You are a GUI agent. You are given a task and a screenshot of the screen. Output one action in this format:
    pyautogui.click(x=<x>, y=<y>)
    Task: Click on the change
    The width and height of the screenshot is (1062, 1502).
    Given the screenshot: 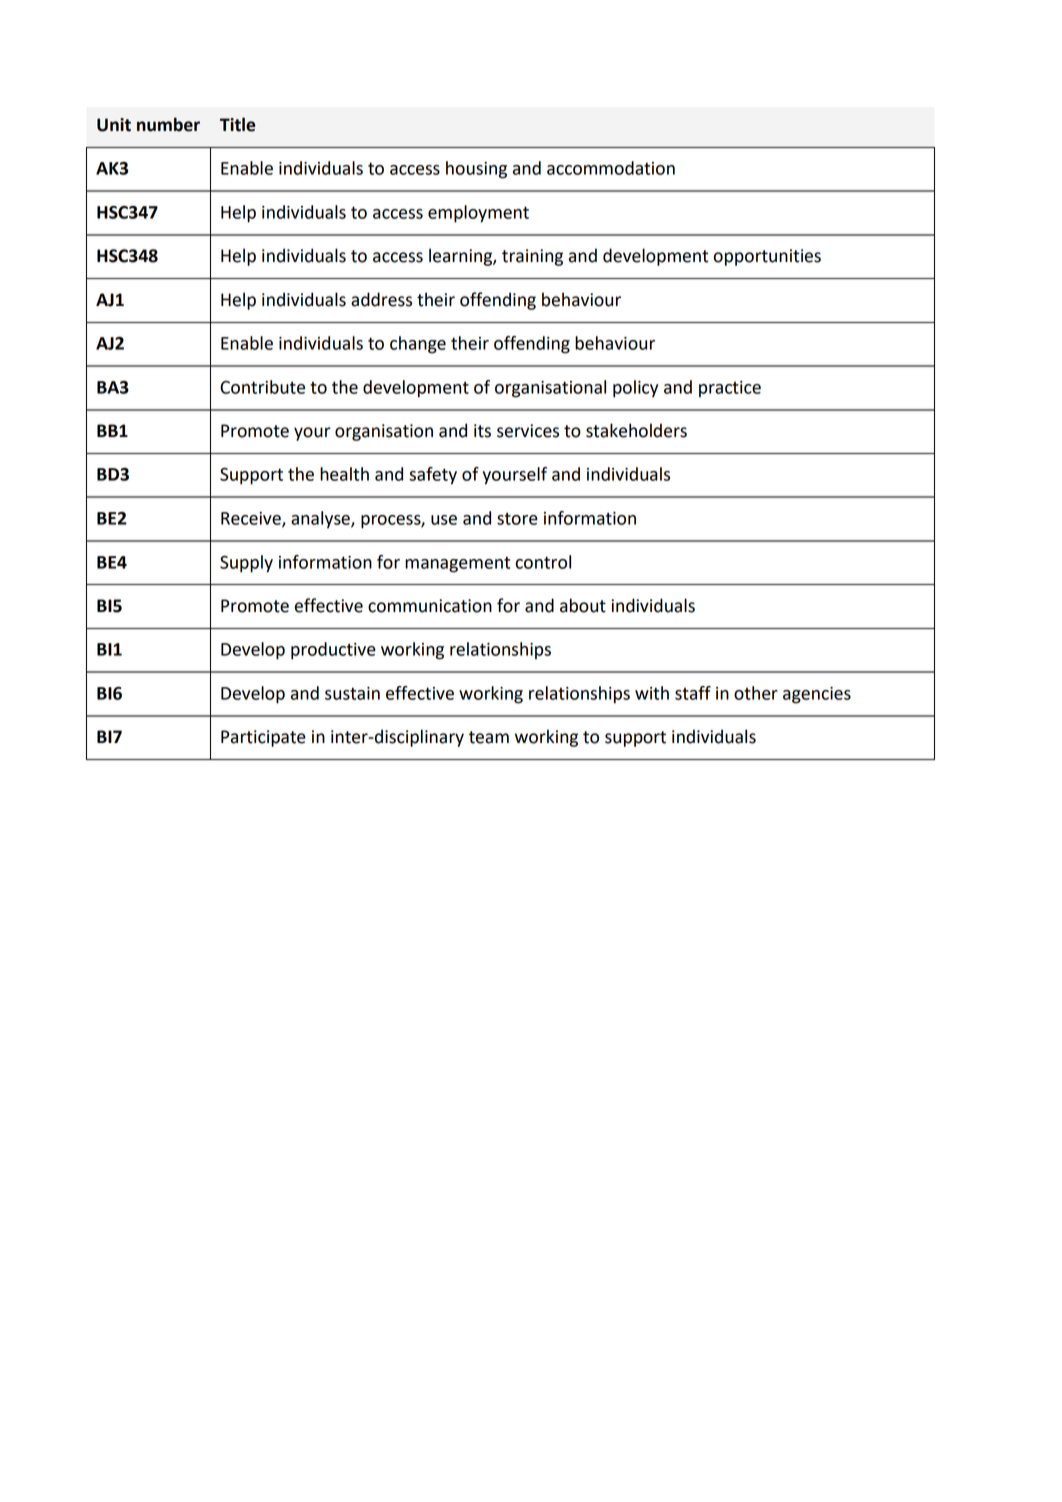 What is the action you would take?
    pyautogui.click(x=418, y=345)
